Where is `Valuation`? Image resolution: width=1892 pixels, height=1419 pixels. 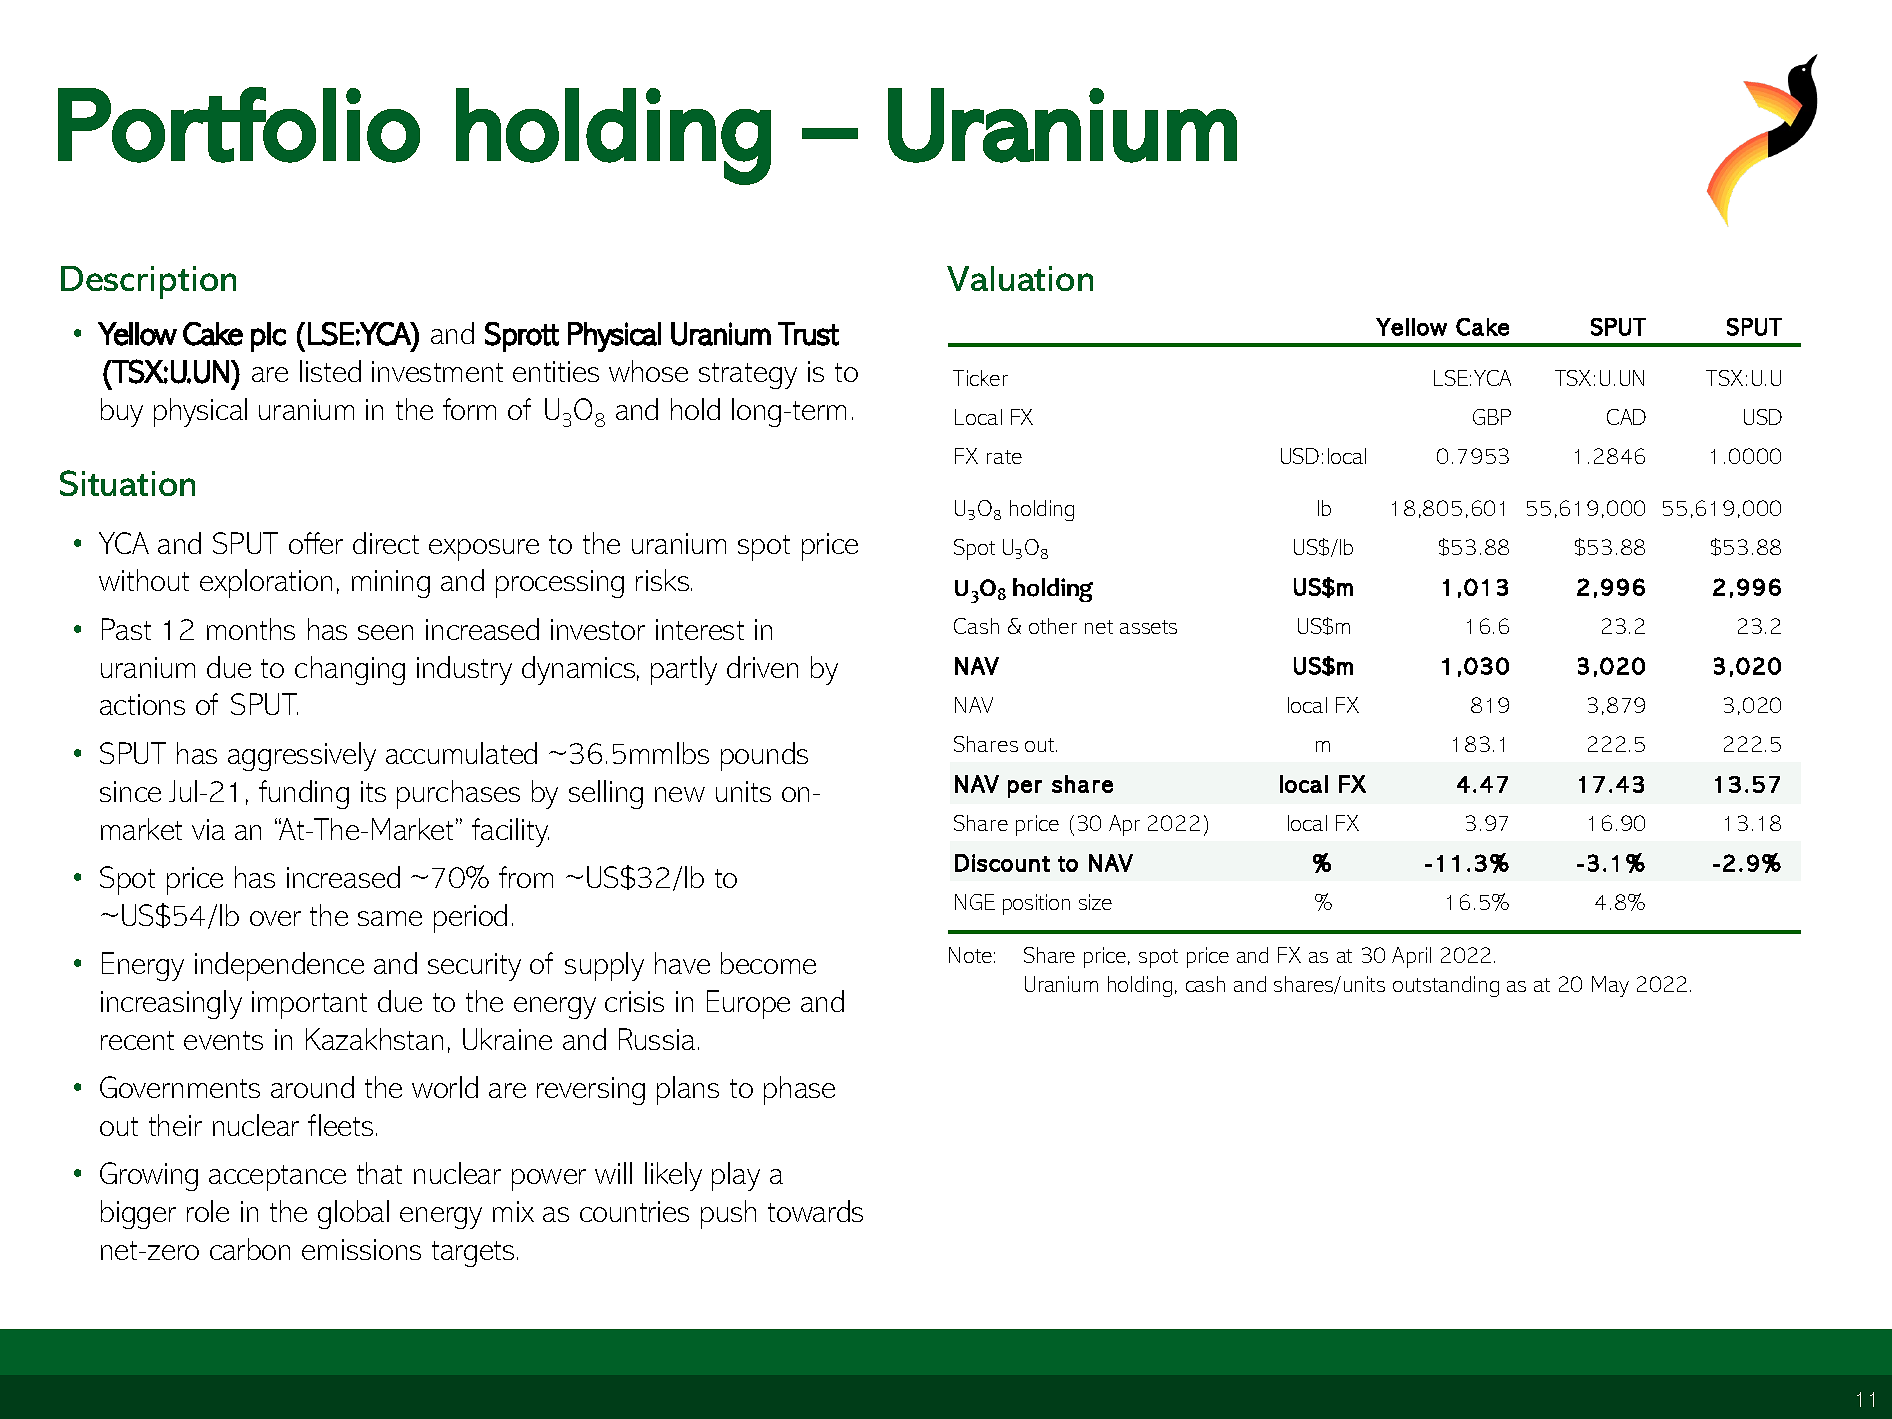
Valuation is located at coordinates (1020, 278).
